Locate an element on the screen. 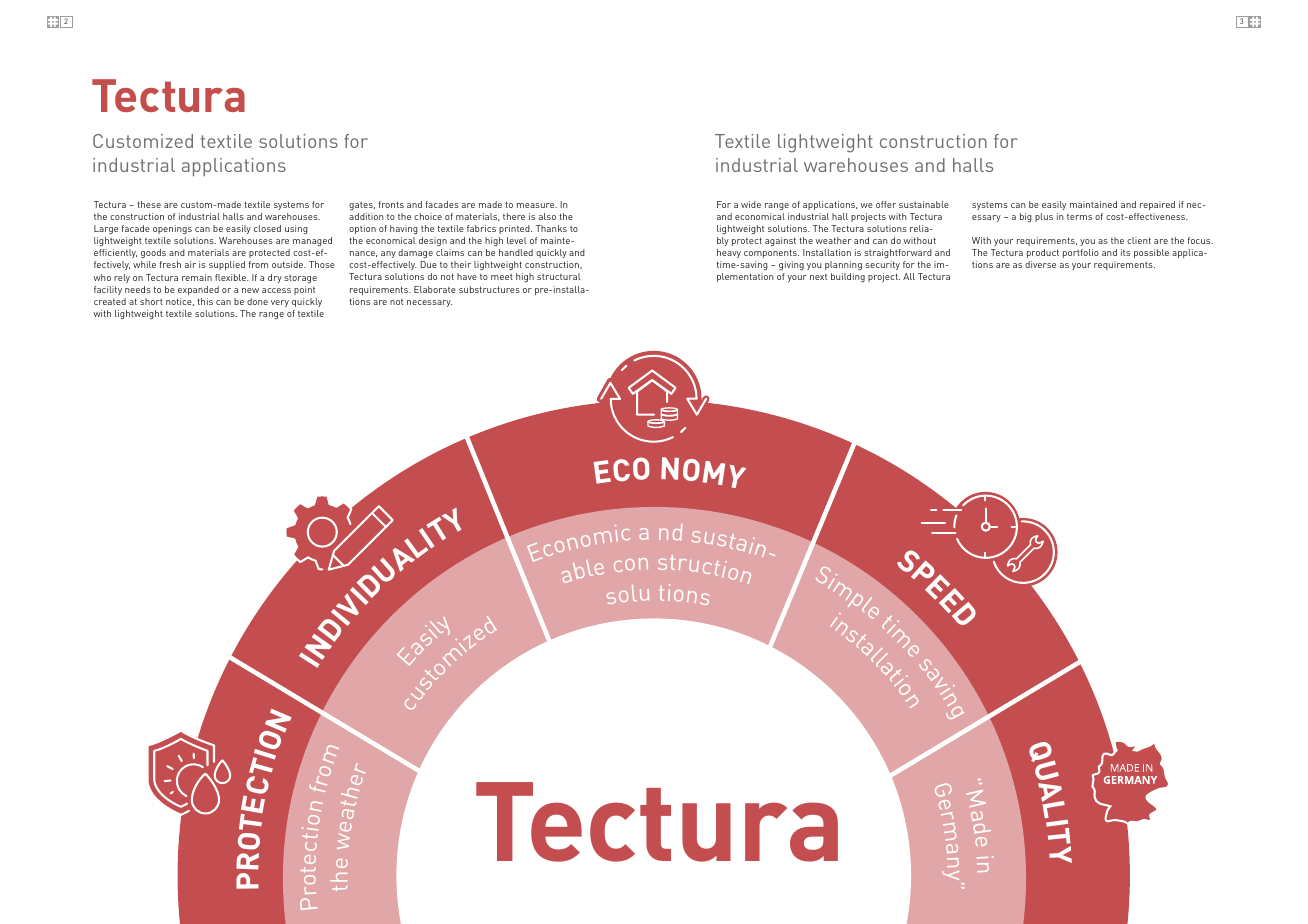 The height and width of the screenshot is (924, 1308). client is located at coordinates (1139, 240).
